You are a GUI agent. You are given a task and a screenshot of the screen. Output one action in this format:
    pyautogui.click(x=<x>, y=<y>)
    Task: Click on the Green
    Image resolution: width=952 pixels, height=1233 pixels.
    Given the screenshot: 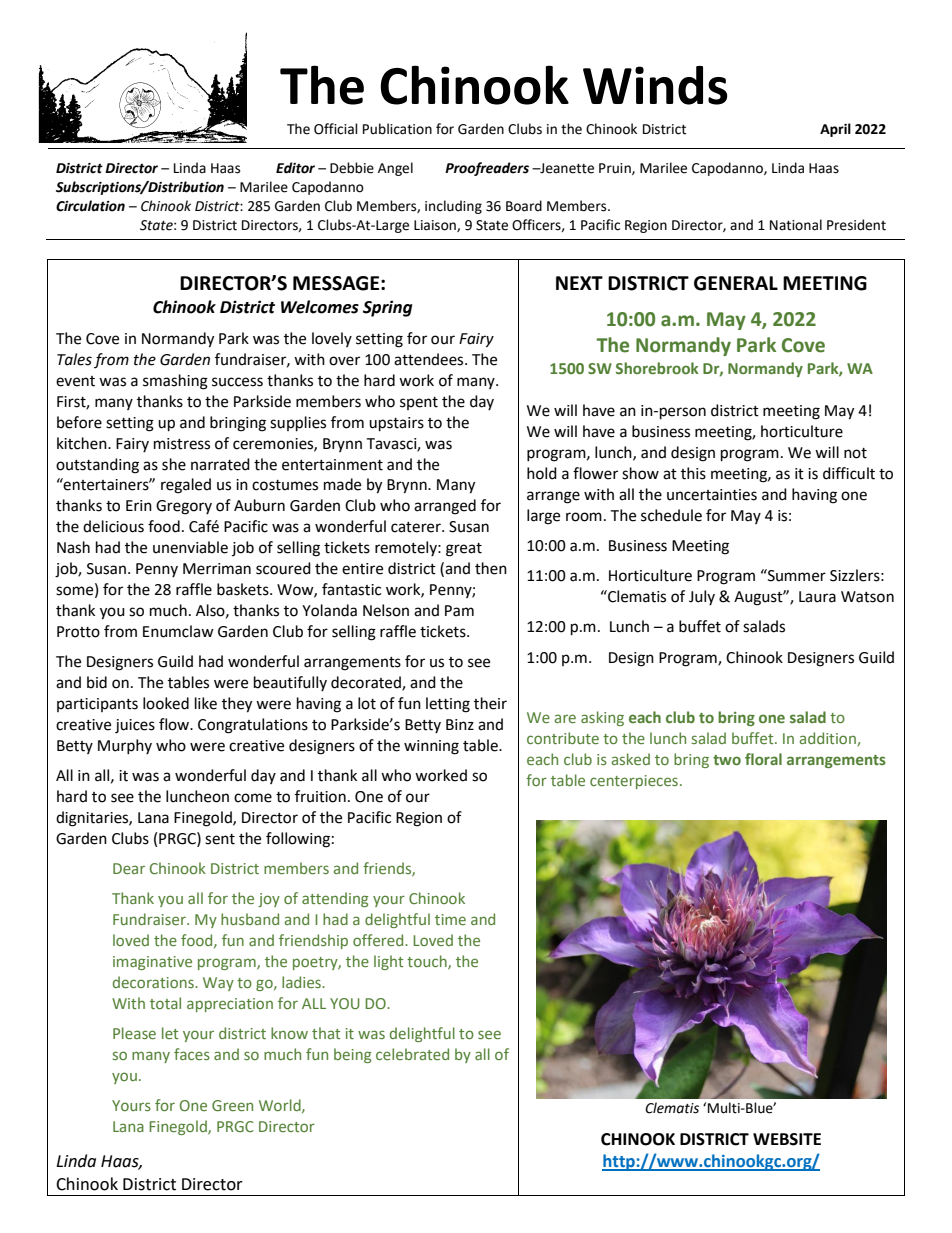 What is the action you would take?
    pyautogui.click(x=232, y=1105)
